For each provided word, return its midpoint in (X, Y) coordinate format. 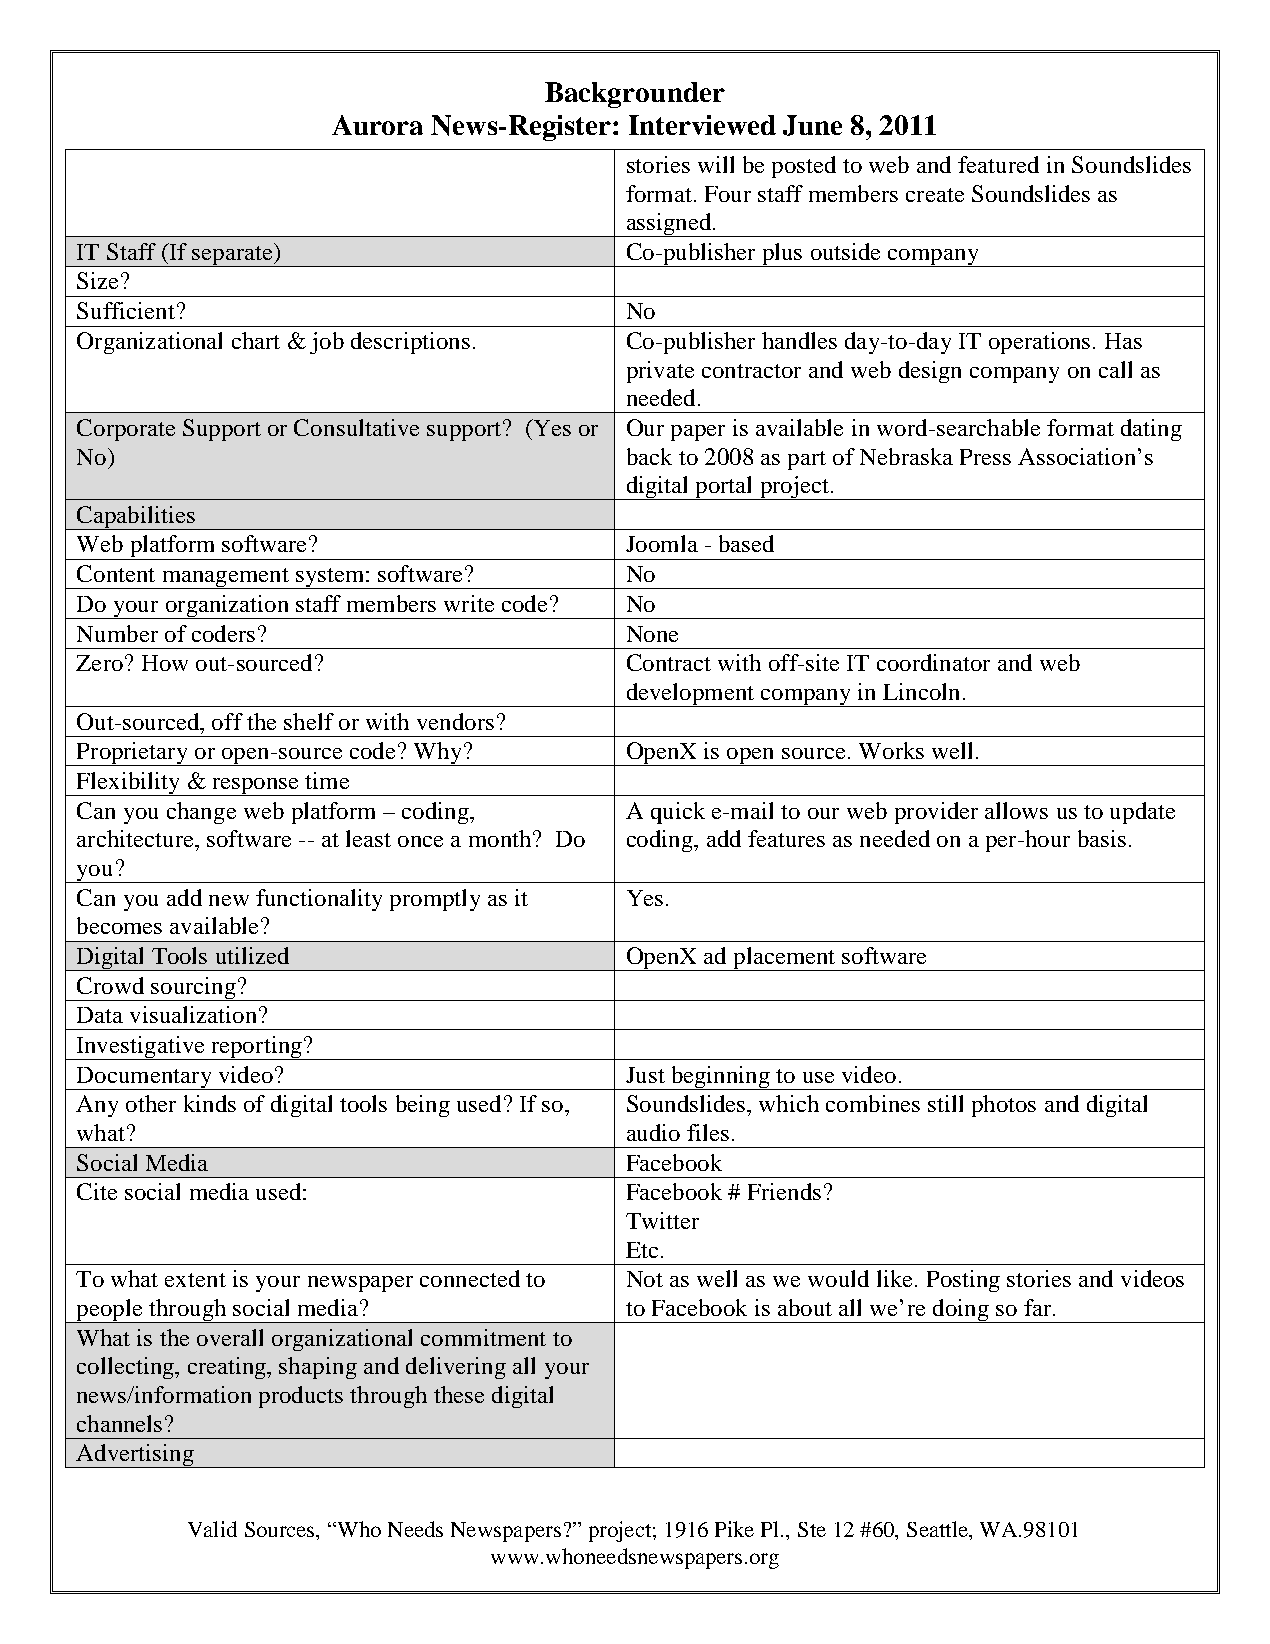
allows (1016, 810)
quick (678, 813)
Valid (212, 1529)
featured (998, 164)
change (201, 813)
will (716, 164)
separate (233, 255)
